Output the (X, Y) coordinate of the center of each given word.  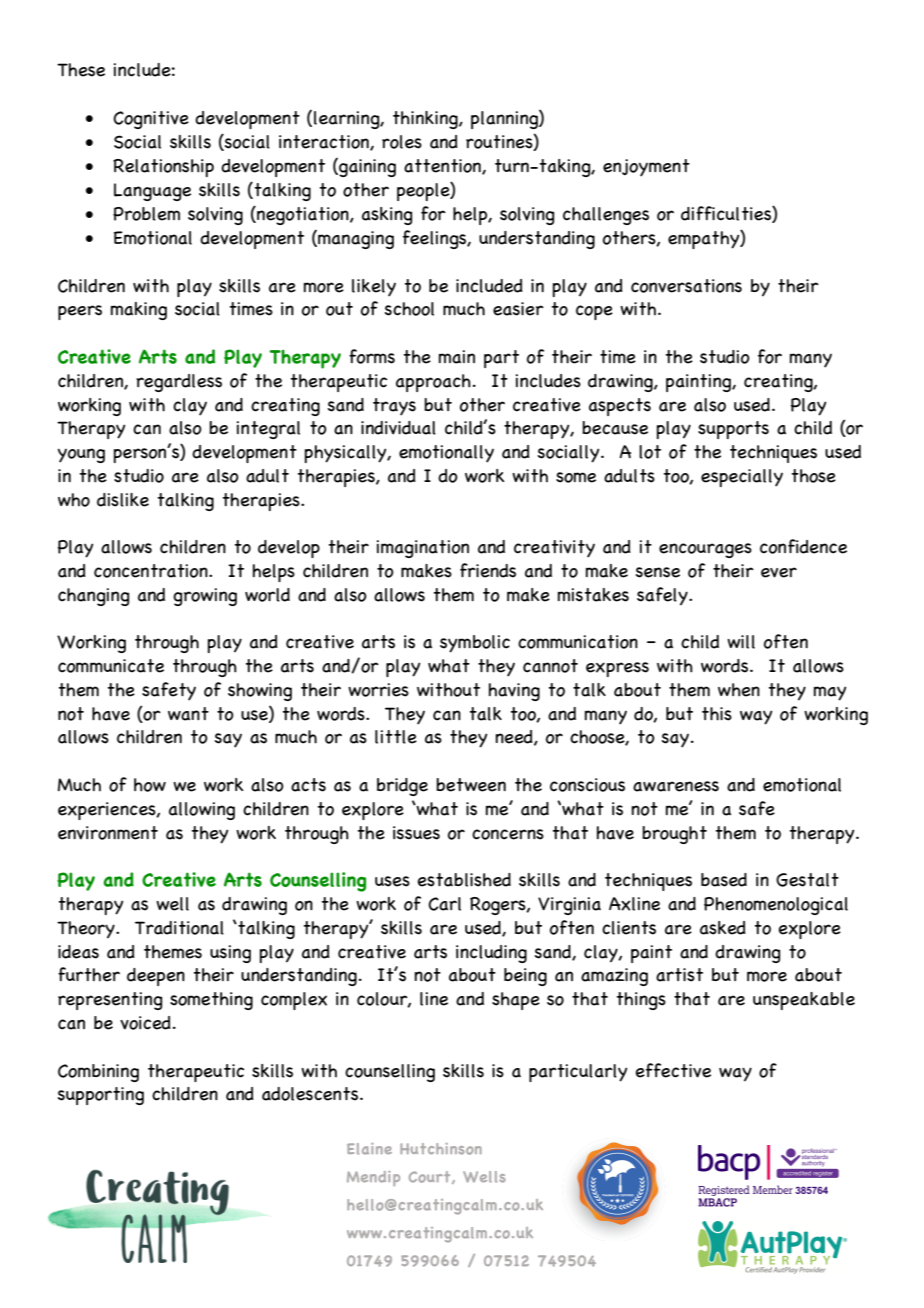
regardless (179, 383)
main (457, 357)
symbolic (475, 644)
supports (733, 430)
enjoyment (646, 168)
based (724, 880)
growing (205, 597)
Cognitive (151, 120)
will (741, 642)
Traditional (179, 928)
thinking (426, 120)
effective (673, 1070)
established (464, 880)
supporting (101, 1096)
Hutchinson (441, 1149)
